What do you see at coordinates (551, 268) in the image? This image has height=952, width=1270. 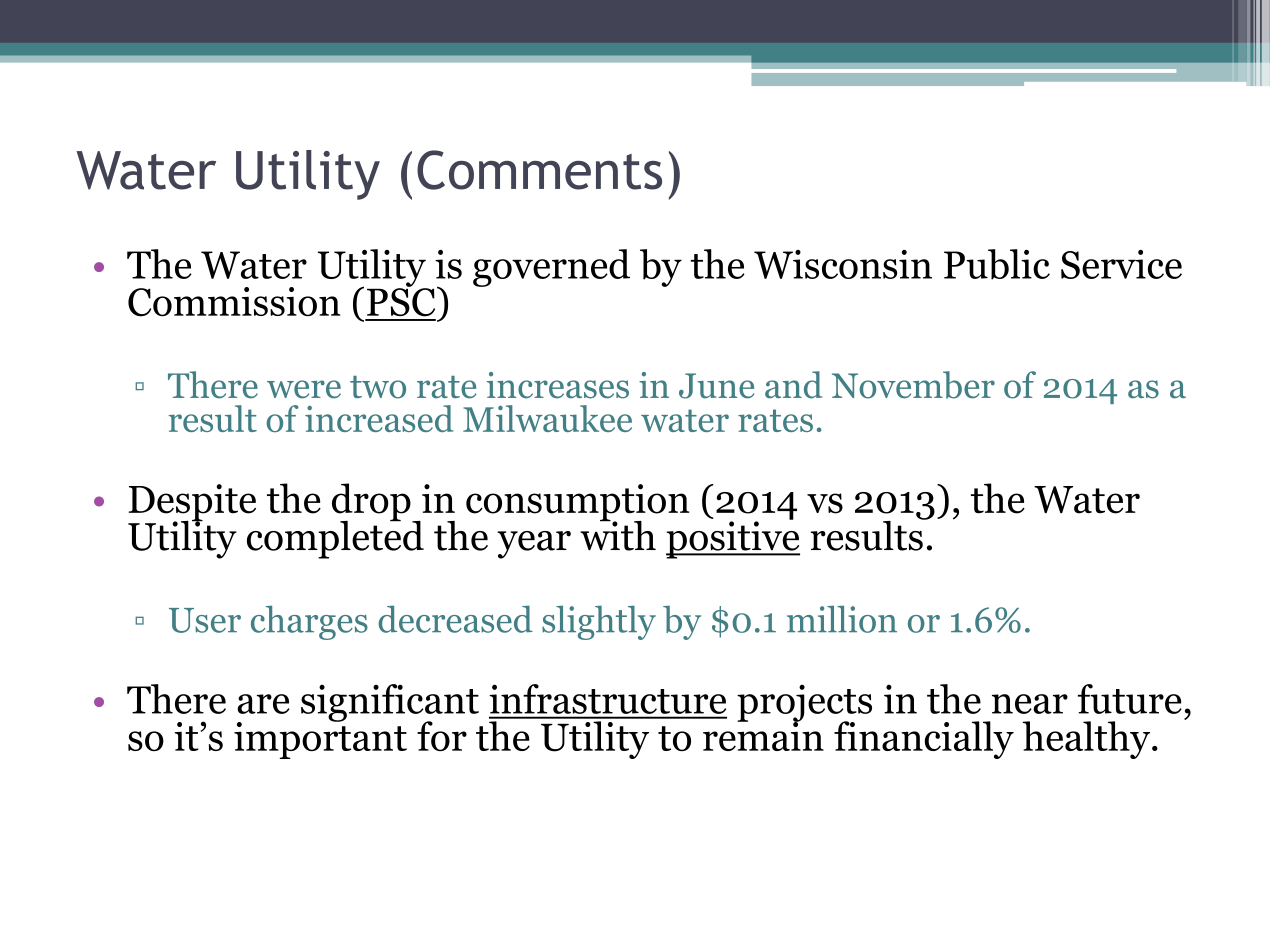 I see `governed` at bounding box center [551, 268].
